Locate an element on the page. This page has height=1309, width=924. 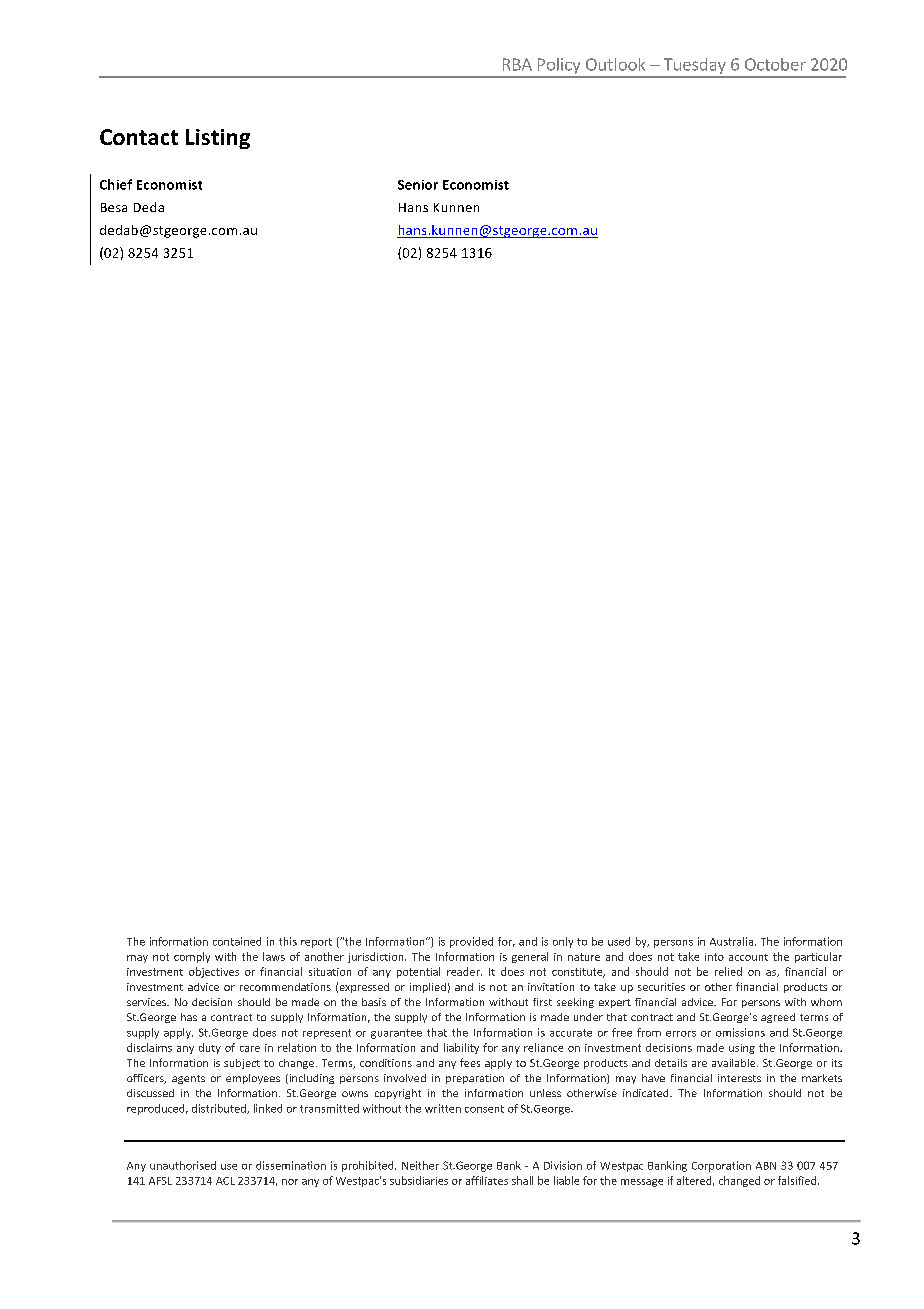
provided is located at coordinates (471, 942).
